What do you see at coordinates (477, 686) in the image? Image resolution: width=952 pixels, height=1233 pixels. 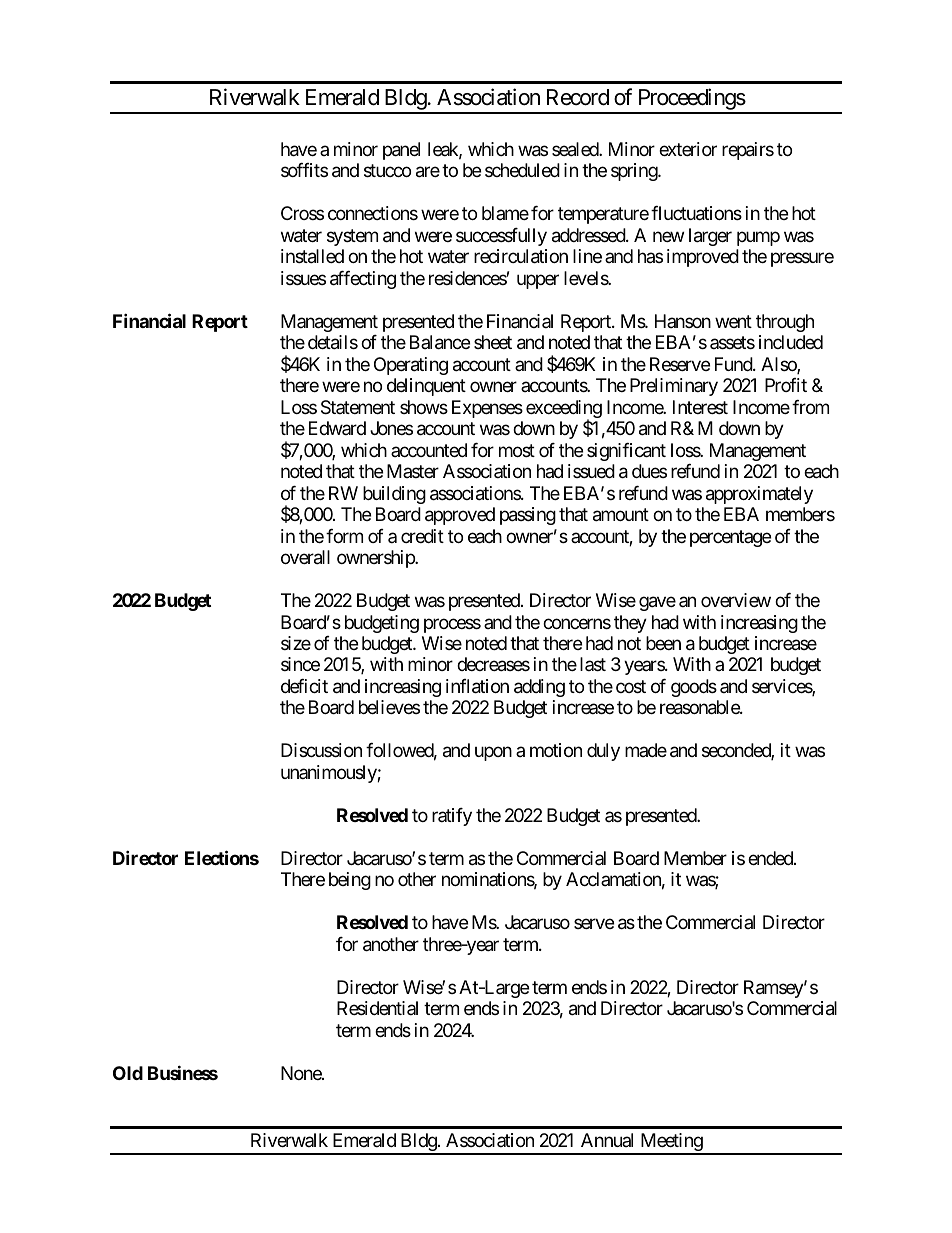 I see `inflation` at bounding box center [477, 686].
